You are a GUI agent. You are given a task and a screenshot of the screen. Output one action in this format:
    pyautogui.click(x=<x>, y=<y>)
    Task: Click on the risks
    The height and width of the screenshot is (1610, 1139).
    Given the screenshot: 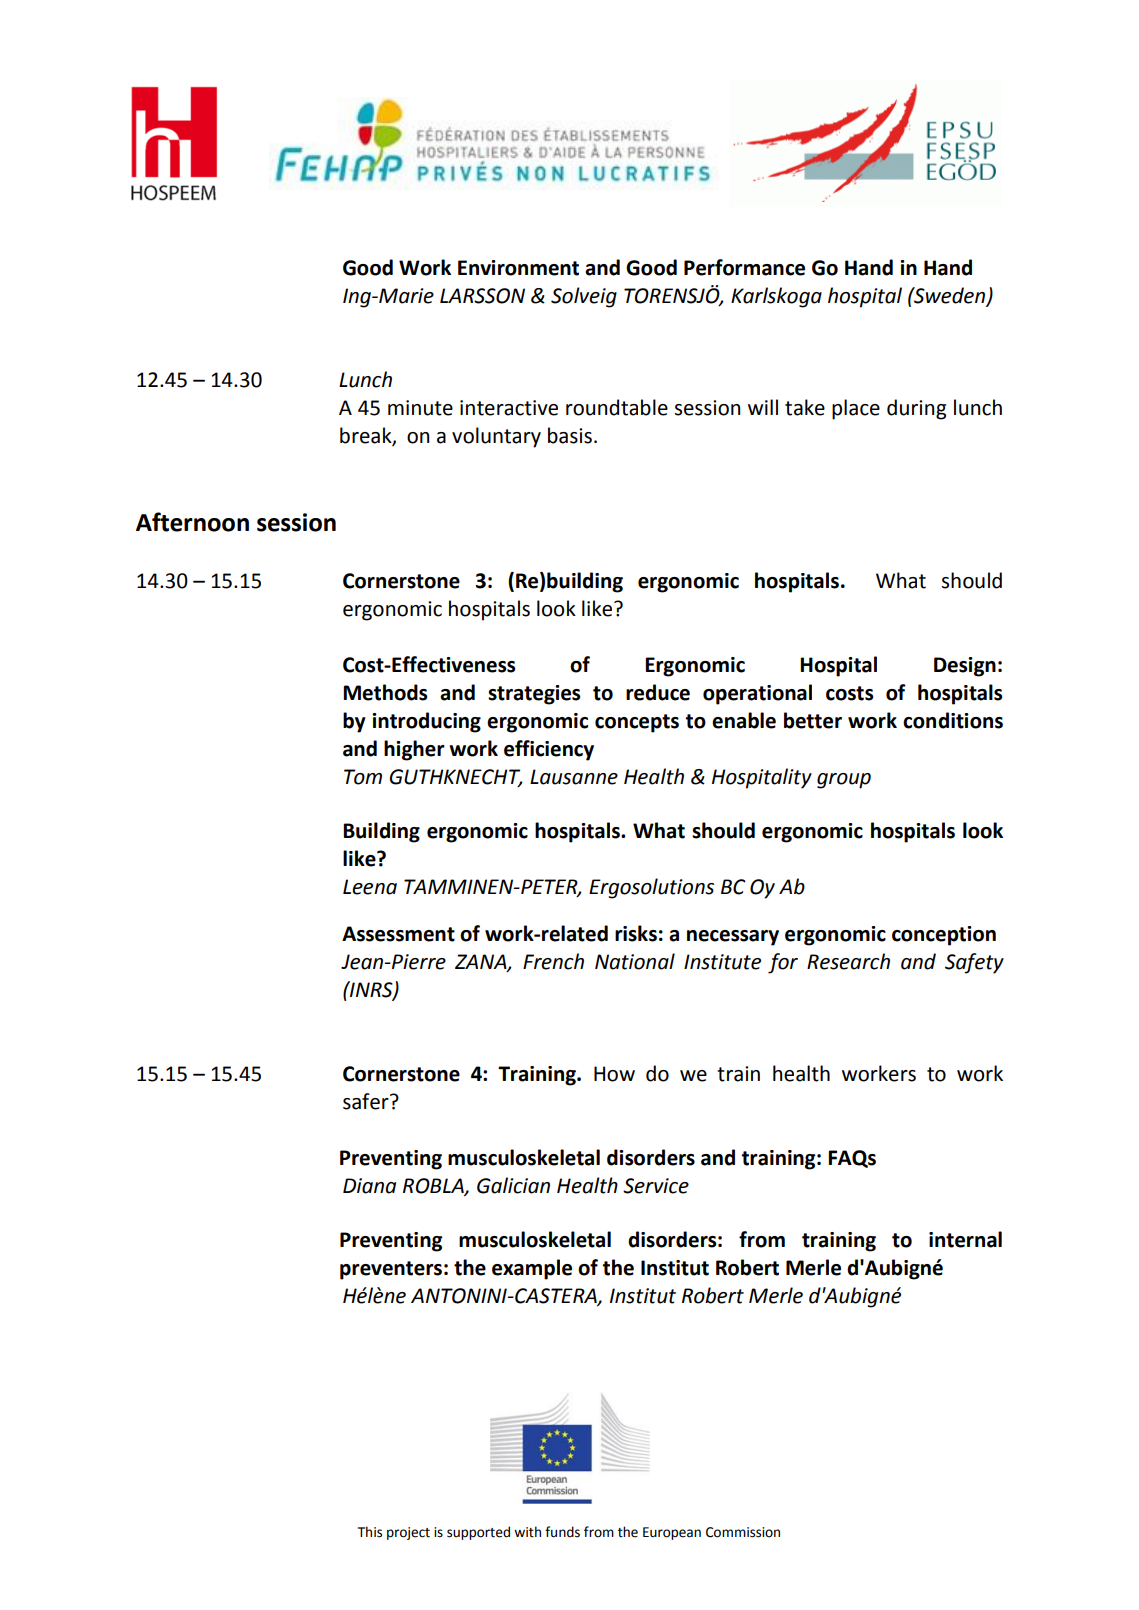 What is the action you would take?
    pyautogui.click(x=636, y=933)
